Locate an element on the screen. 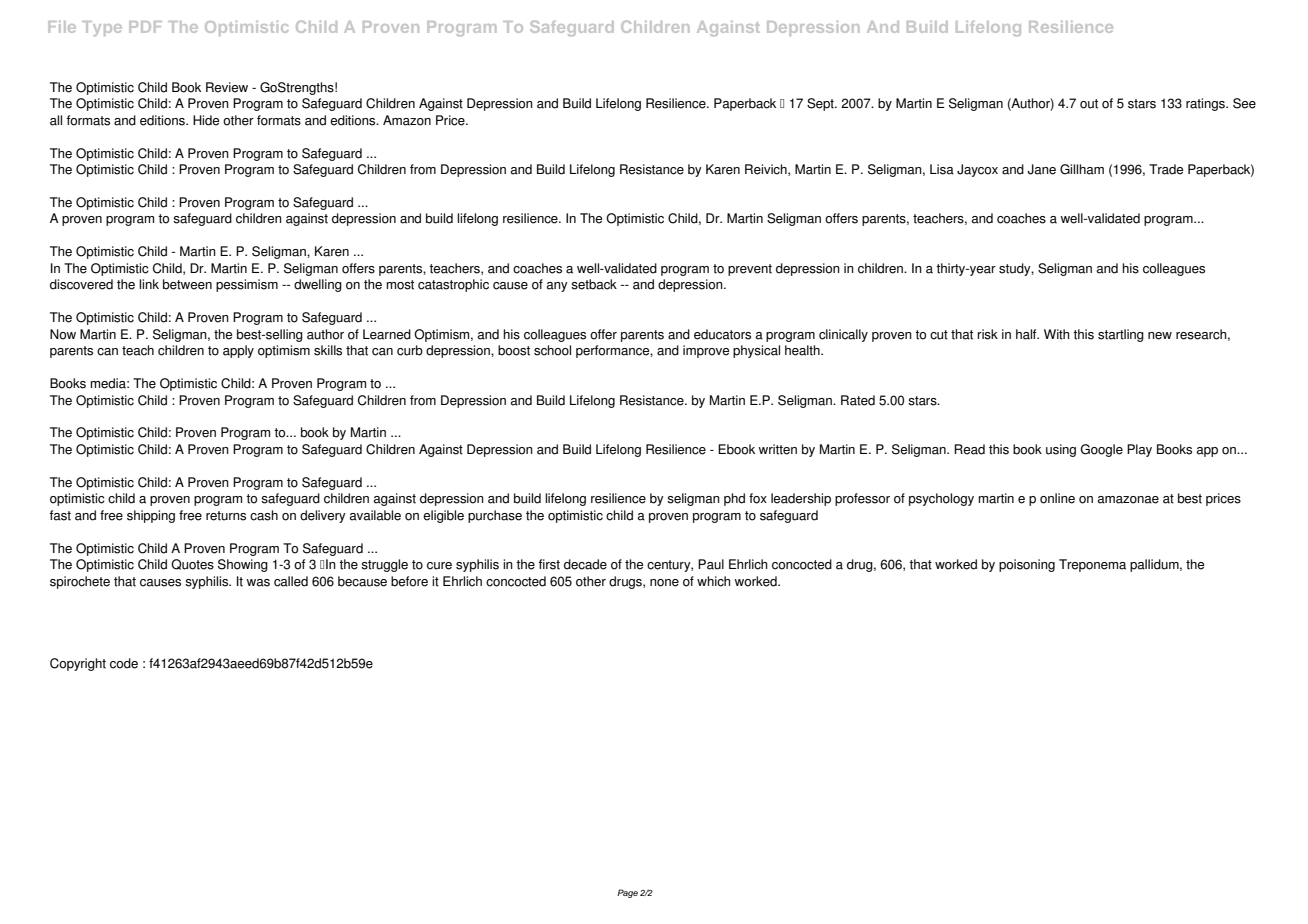 Image resolution: width=1308 pixels, height=924 pixels. none is located at coordinates (664, 583).
